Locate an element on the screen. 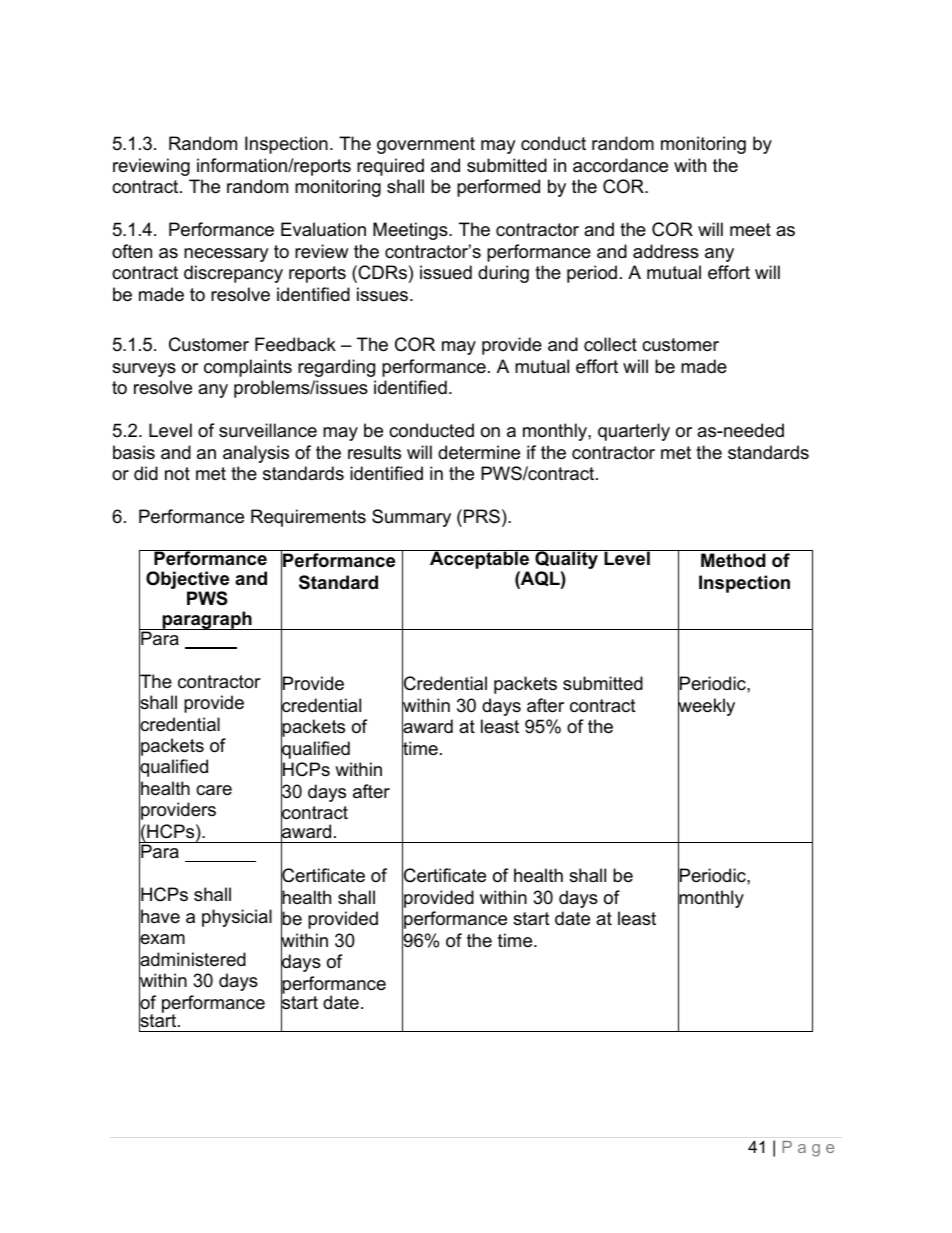 This screenshot has width=952, height=1233. government is located at coordinates (426, 145).
